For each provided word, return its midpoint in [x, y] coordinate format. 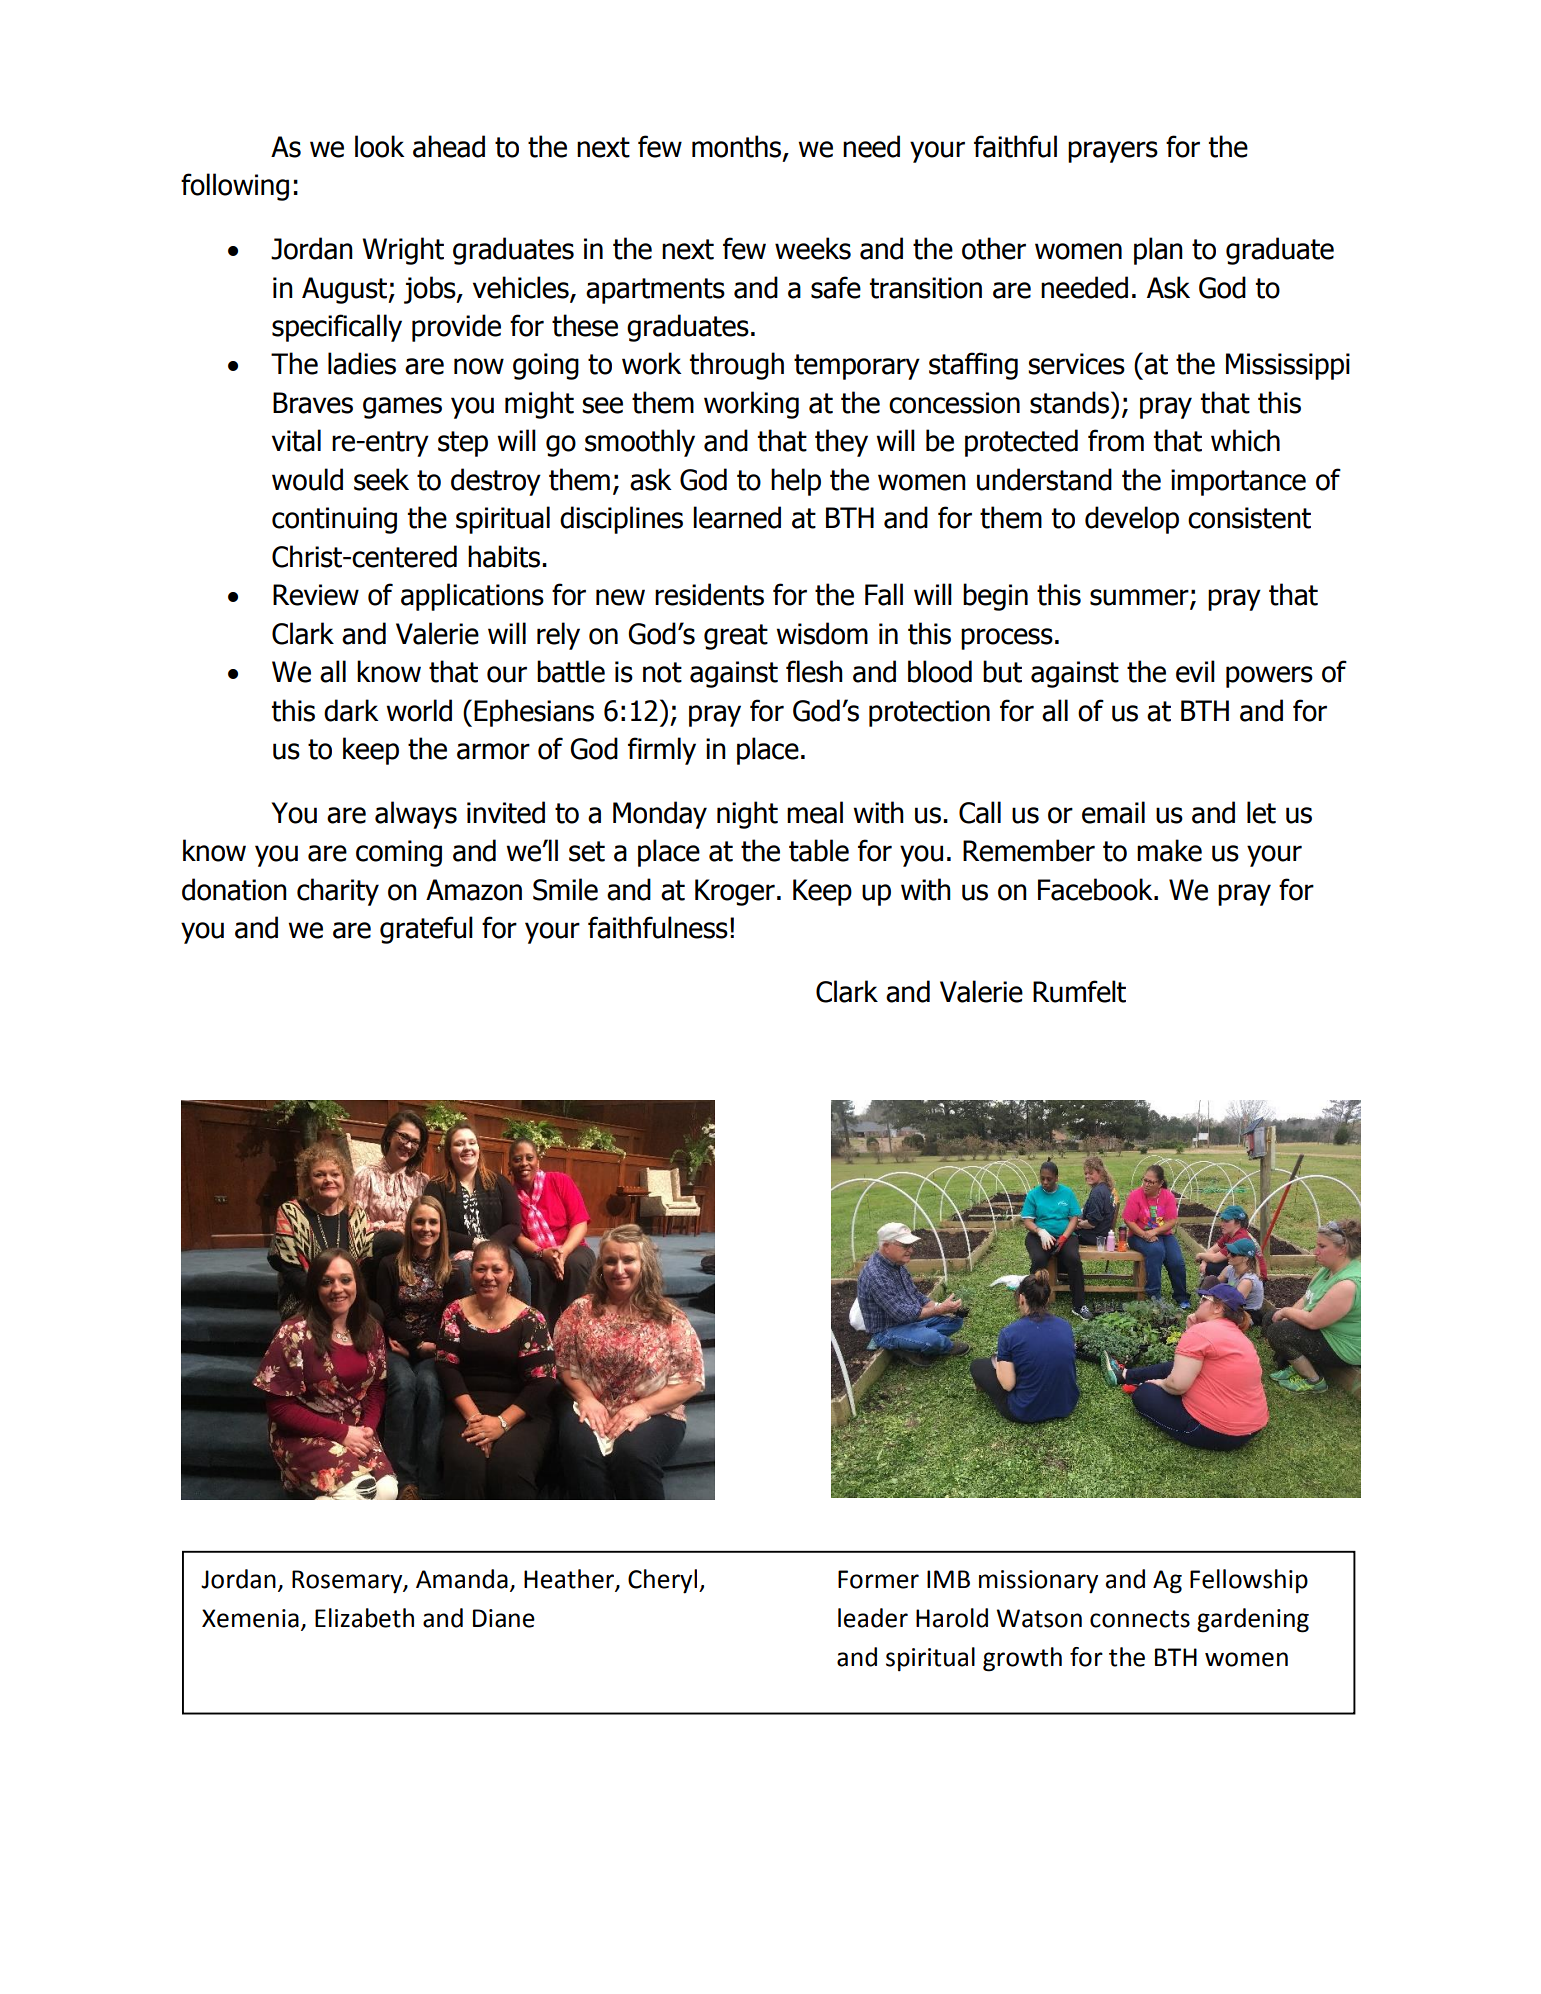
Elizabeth [364, 1618]
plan [1158, 251]
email [1113, 812]
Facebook [1096, 889]
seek [381, 479]
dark [351, 710]
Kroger [735, 892]
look [379, 146]
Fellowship [1249, 1581]
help [796, 482]
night [747, 815]
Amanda [462, 1579]
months [738, 147]
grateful [426, 930]
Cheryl [664, 1581]
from [1116, 440]
